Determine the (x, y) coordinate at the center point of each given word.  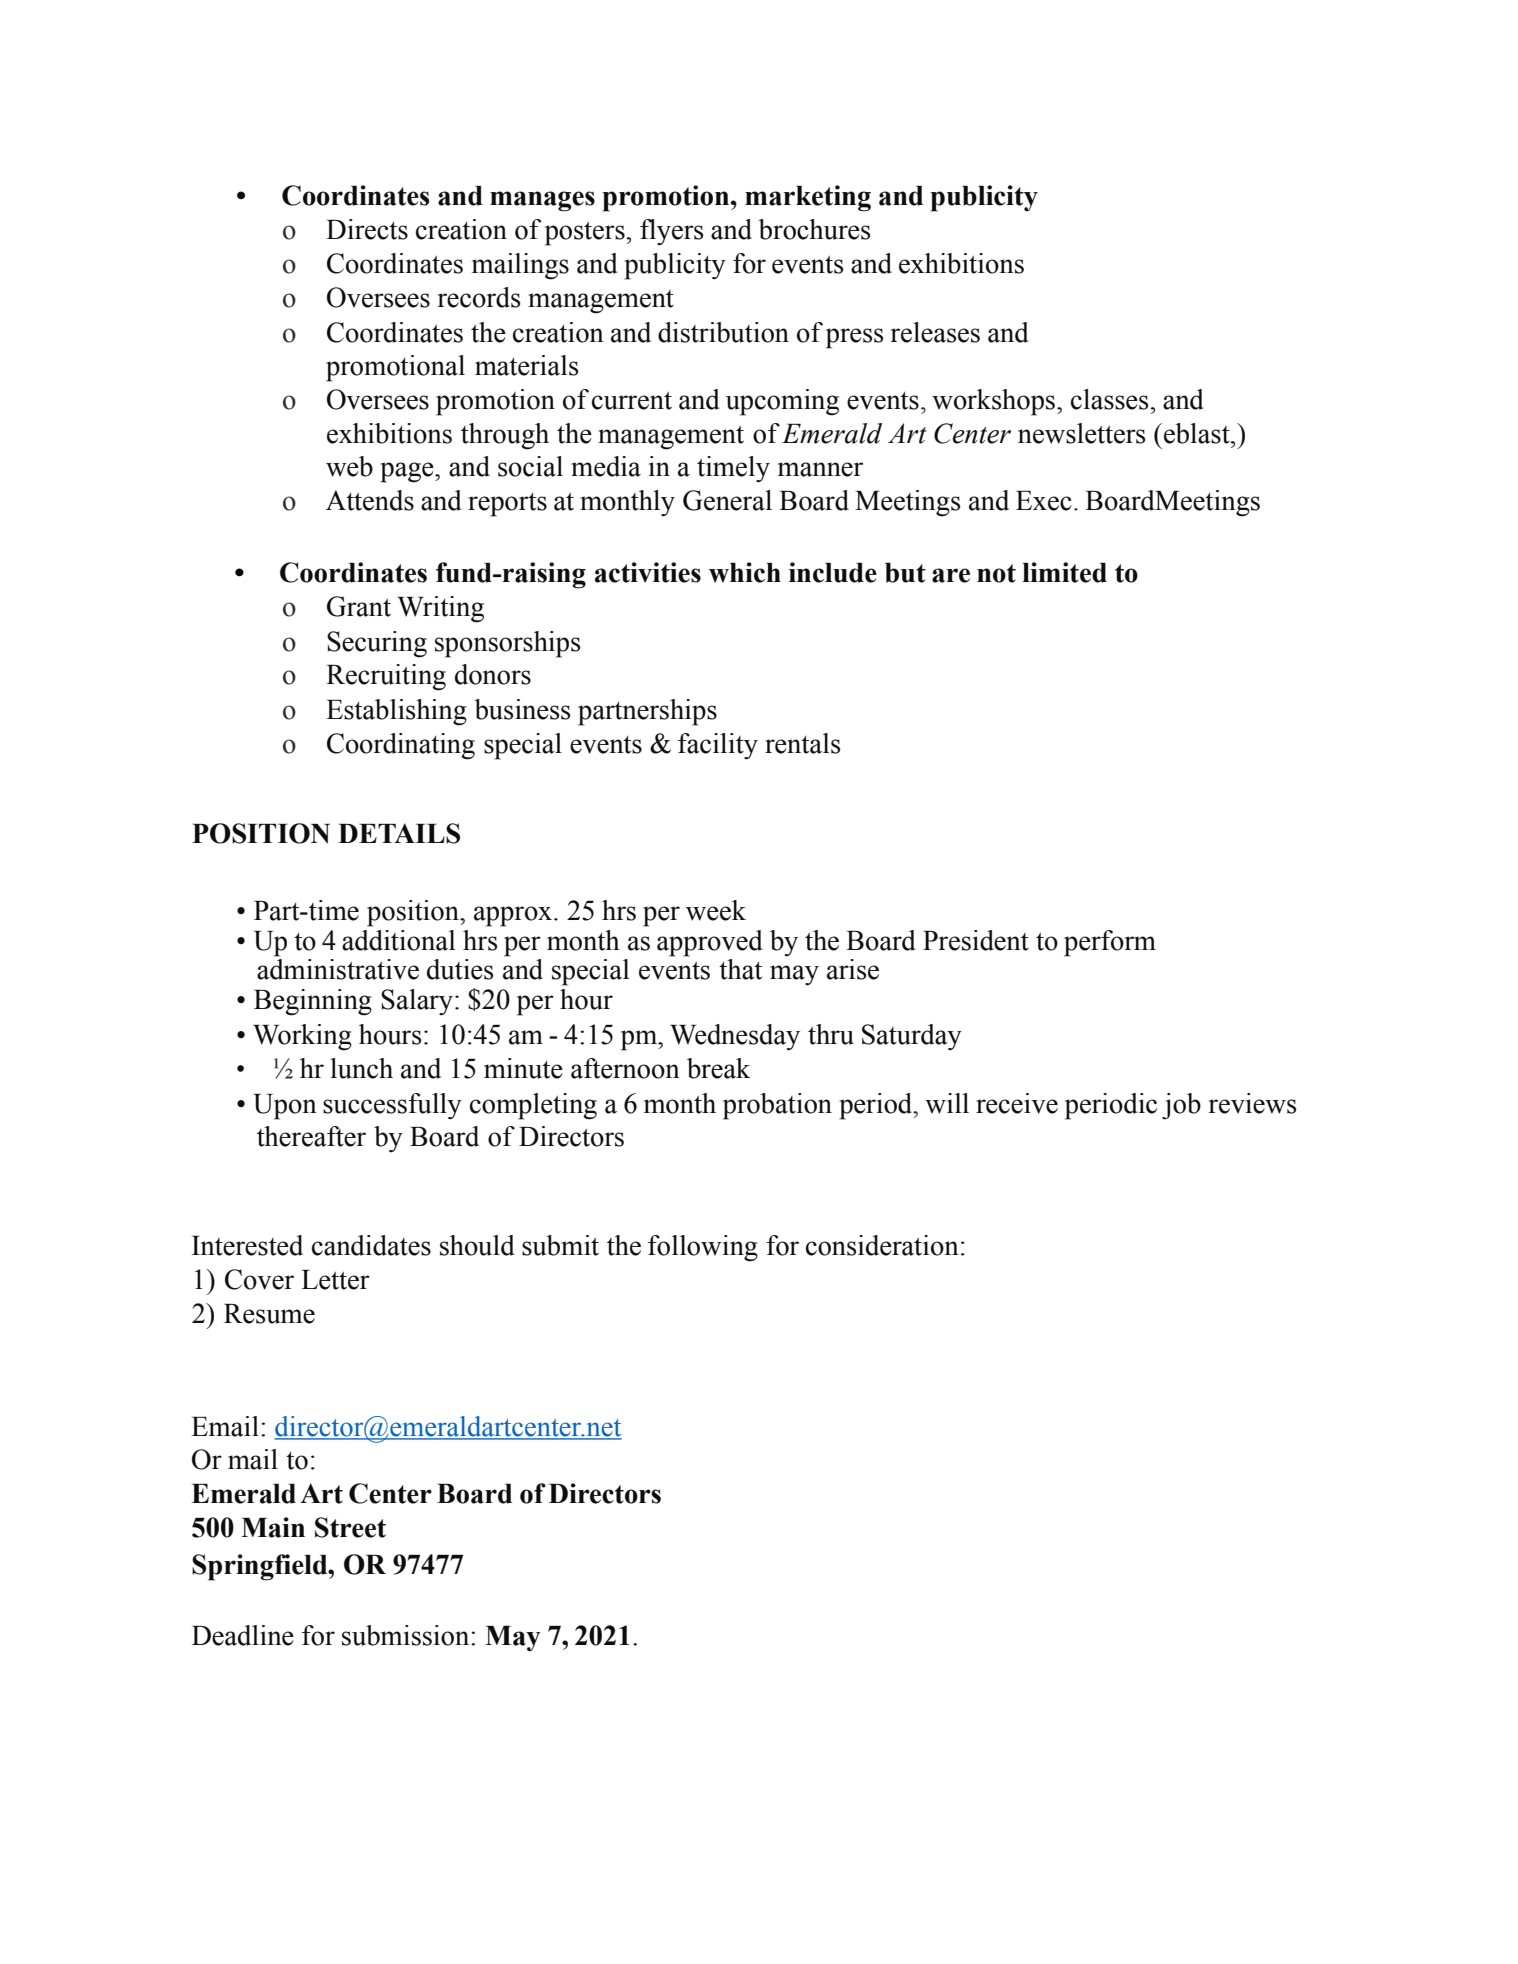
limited (1064, 572)
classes (1111, 399)
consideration (882, 1245)
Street (350, 1527)
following (703, 1248)
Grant (359, 606)
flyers (671, 232)
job (1181, 1106)
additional (398, 940)
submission (407, 1635)
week (716, 910)
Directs (367, 229)
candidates (371, 1245)
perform (1110, 943)
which (745, 572)
